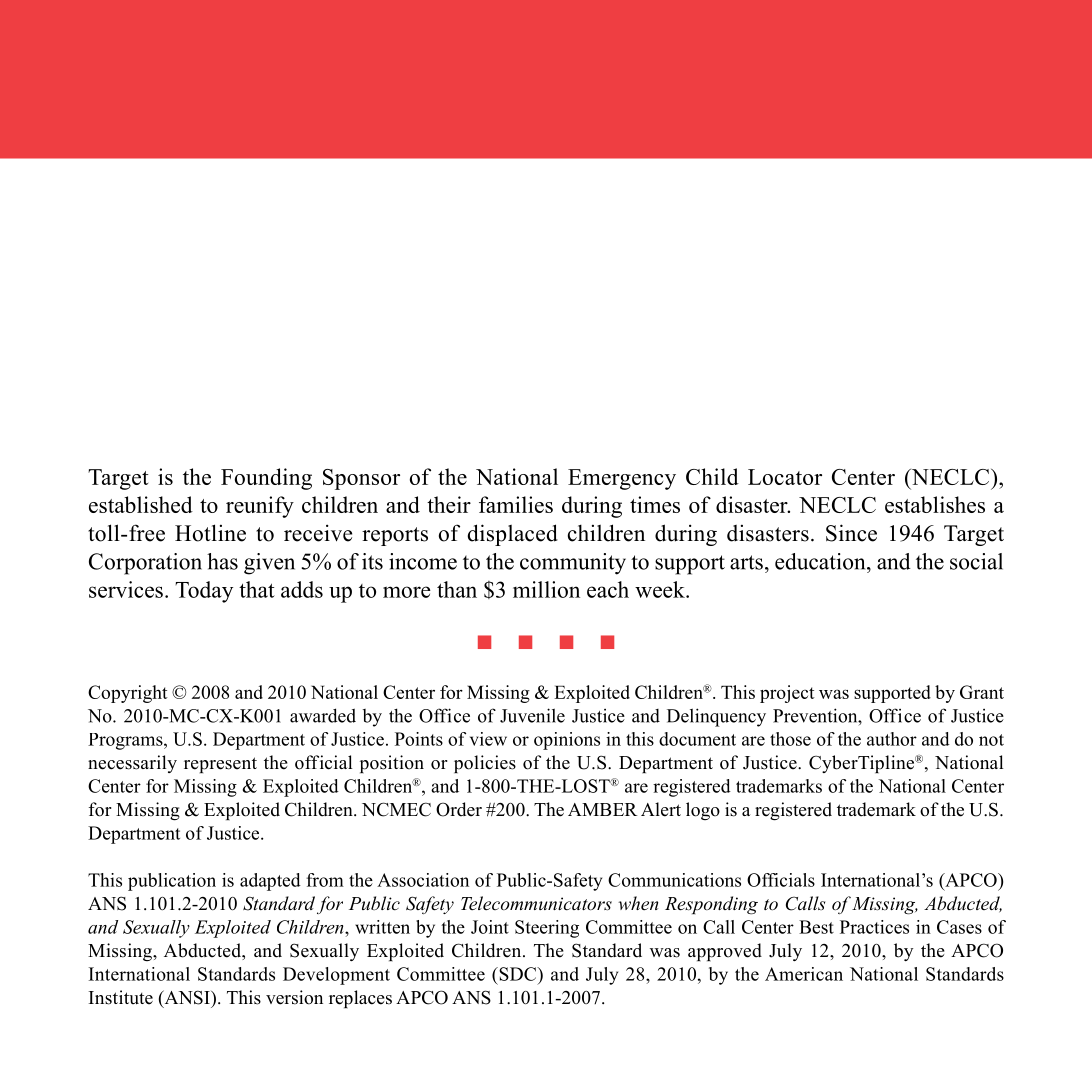 This screenshot has height=1092, width=1092. What do you see at coordinates (260, 507) in the screenshot?
I see `reunify` at bounding box center [260, 507].
